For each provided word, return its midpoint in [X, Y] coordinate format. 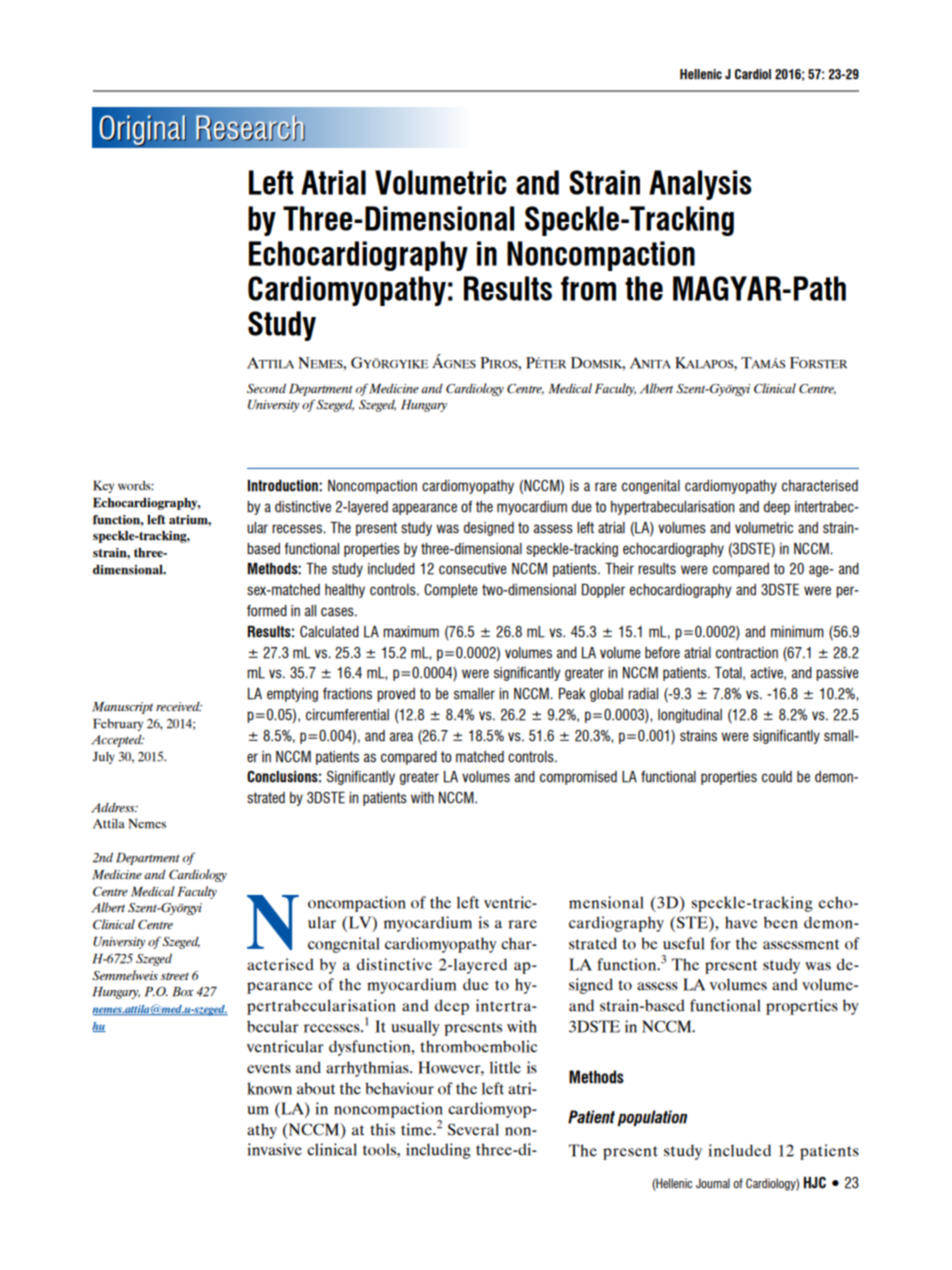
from [588, 288]
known [269, 1088]
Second [266, 388]
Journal [713, 1183]
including [438, 1151]
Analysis [700, 185]
